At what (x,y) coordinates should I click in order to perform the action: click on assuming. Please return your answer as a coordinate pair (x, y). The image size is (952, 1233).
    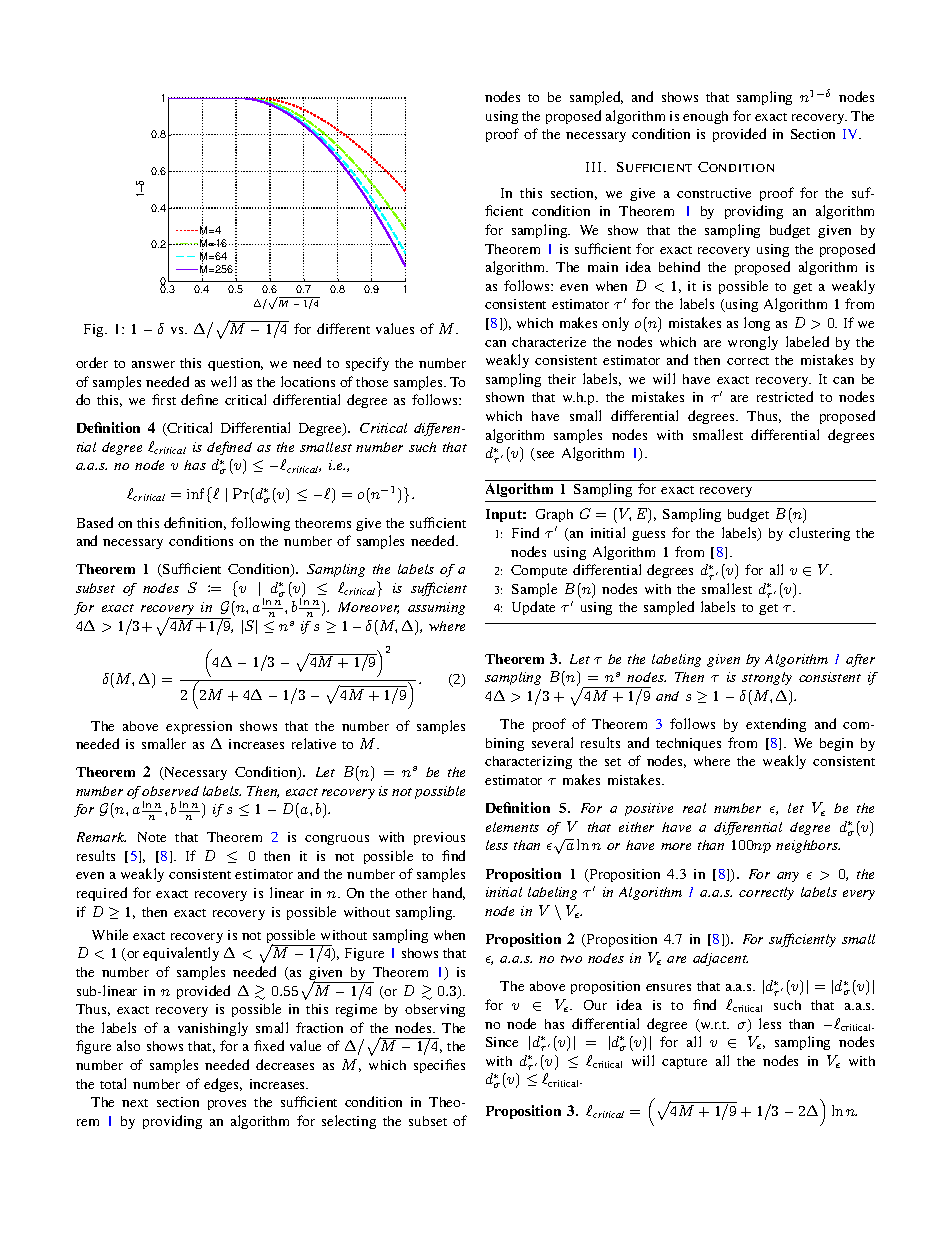
    Looking at the image, I should click on (436, 608).
